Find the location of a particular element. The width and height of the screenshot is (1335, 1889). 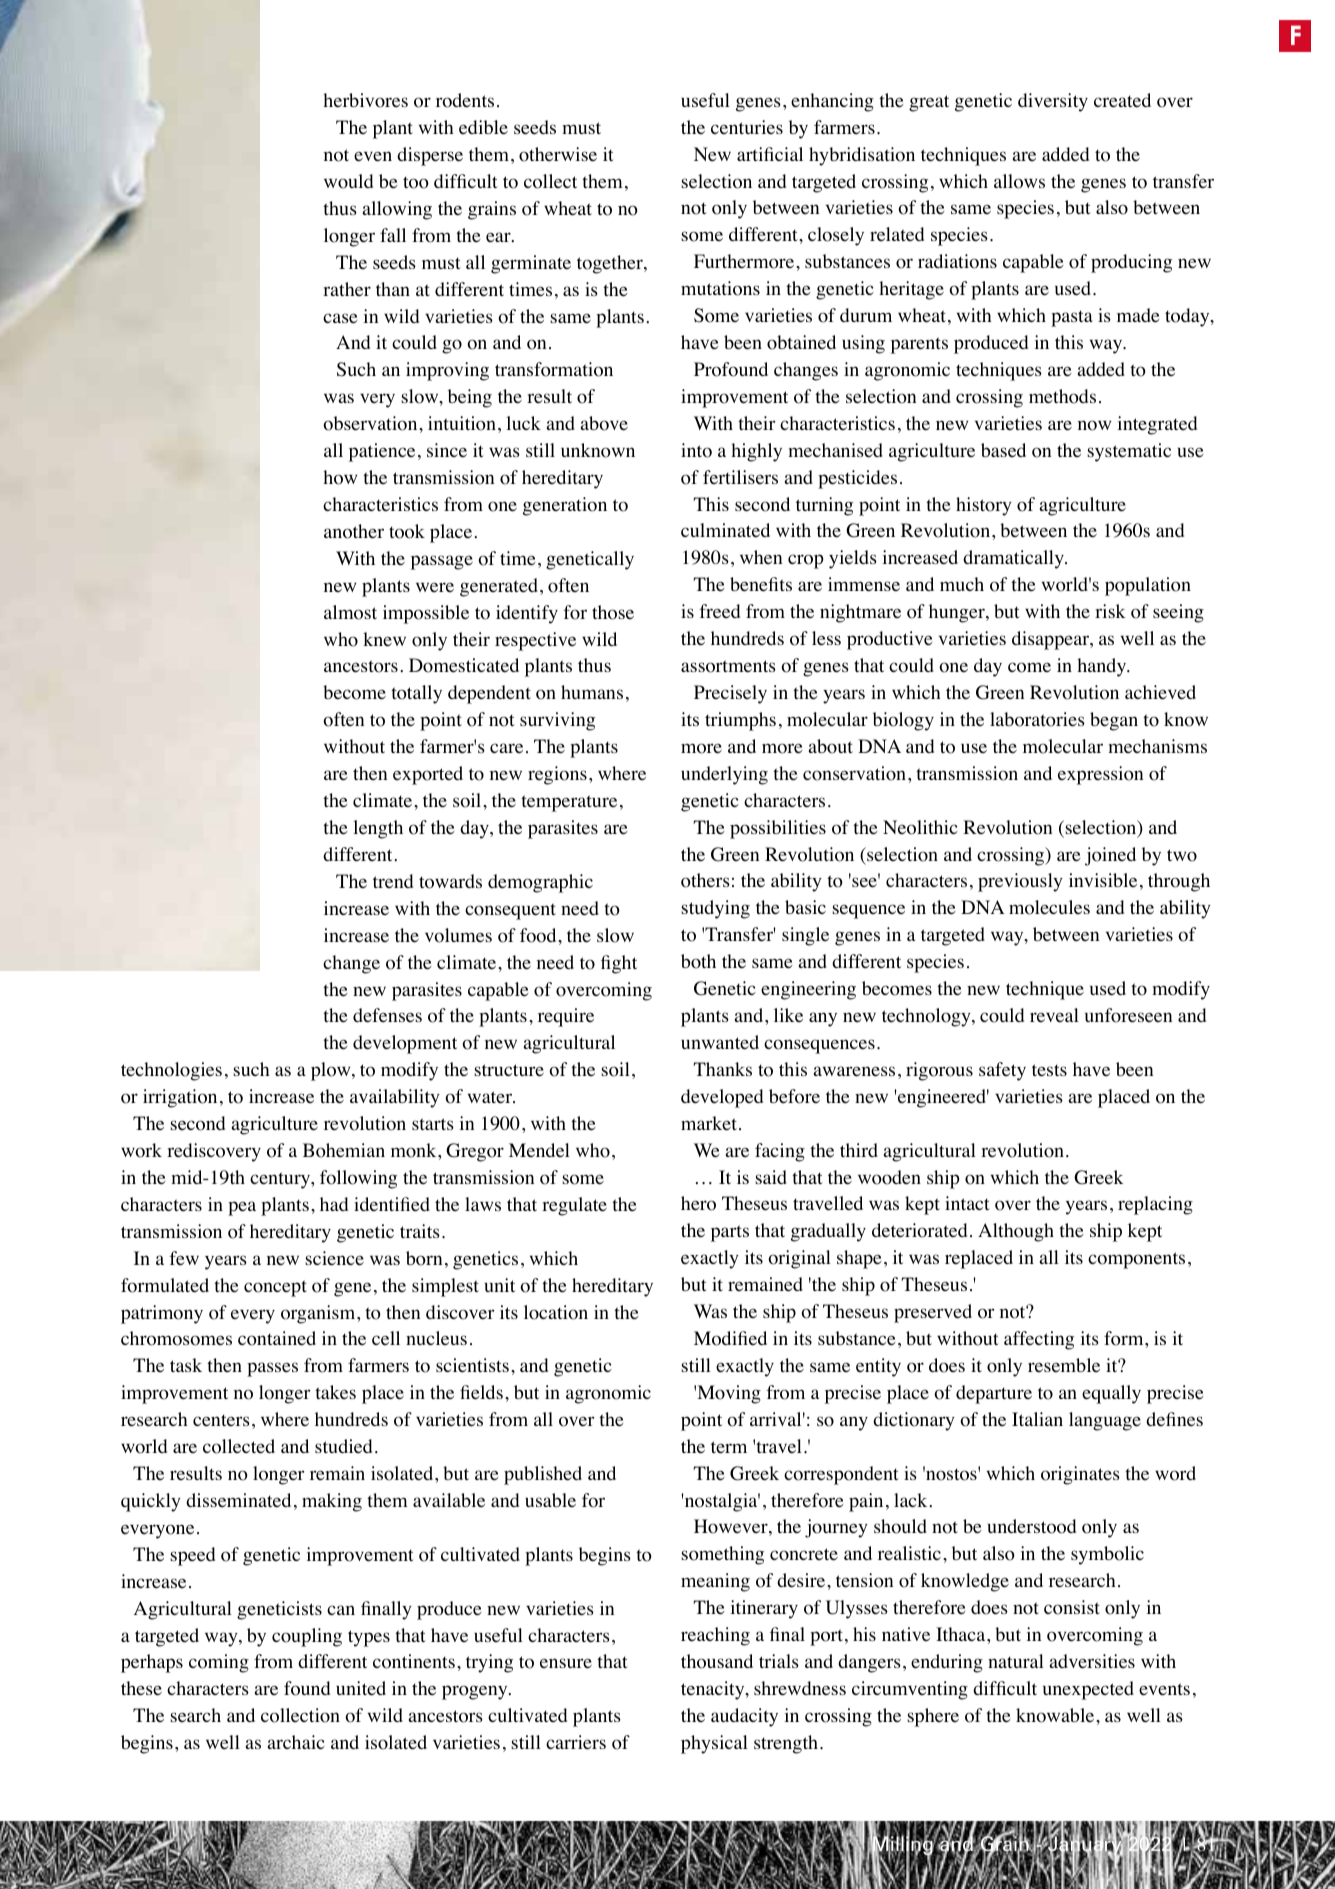

centuries is located at coordinates (747, 127).
